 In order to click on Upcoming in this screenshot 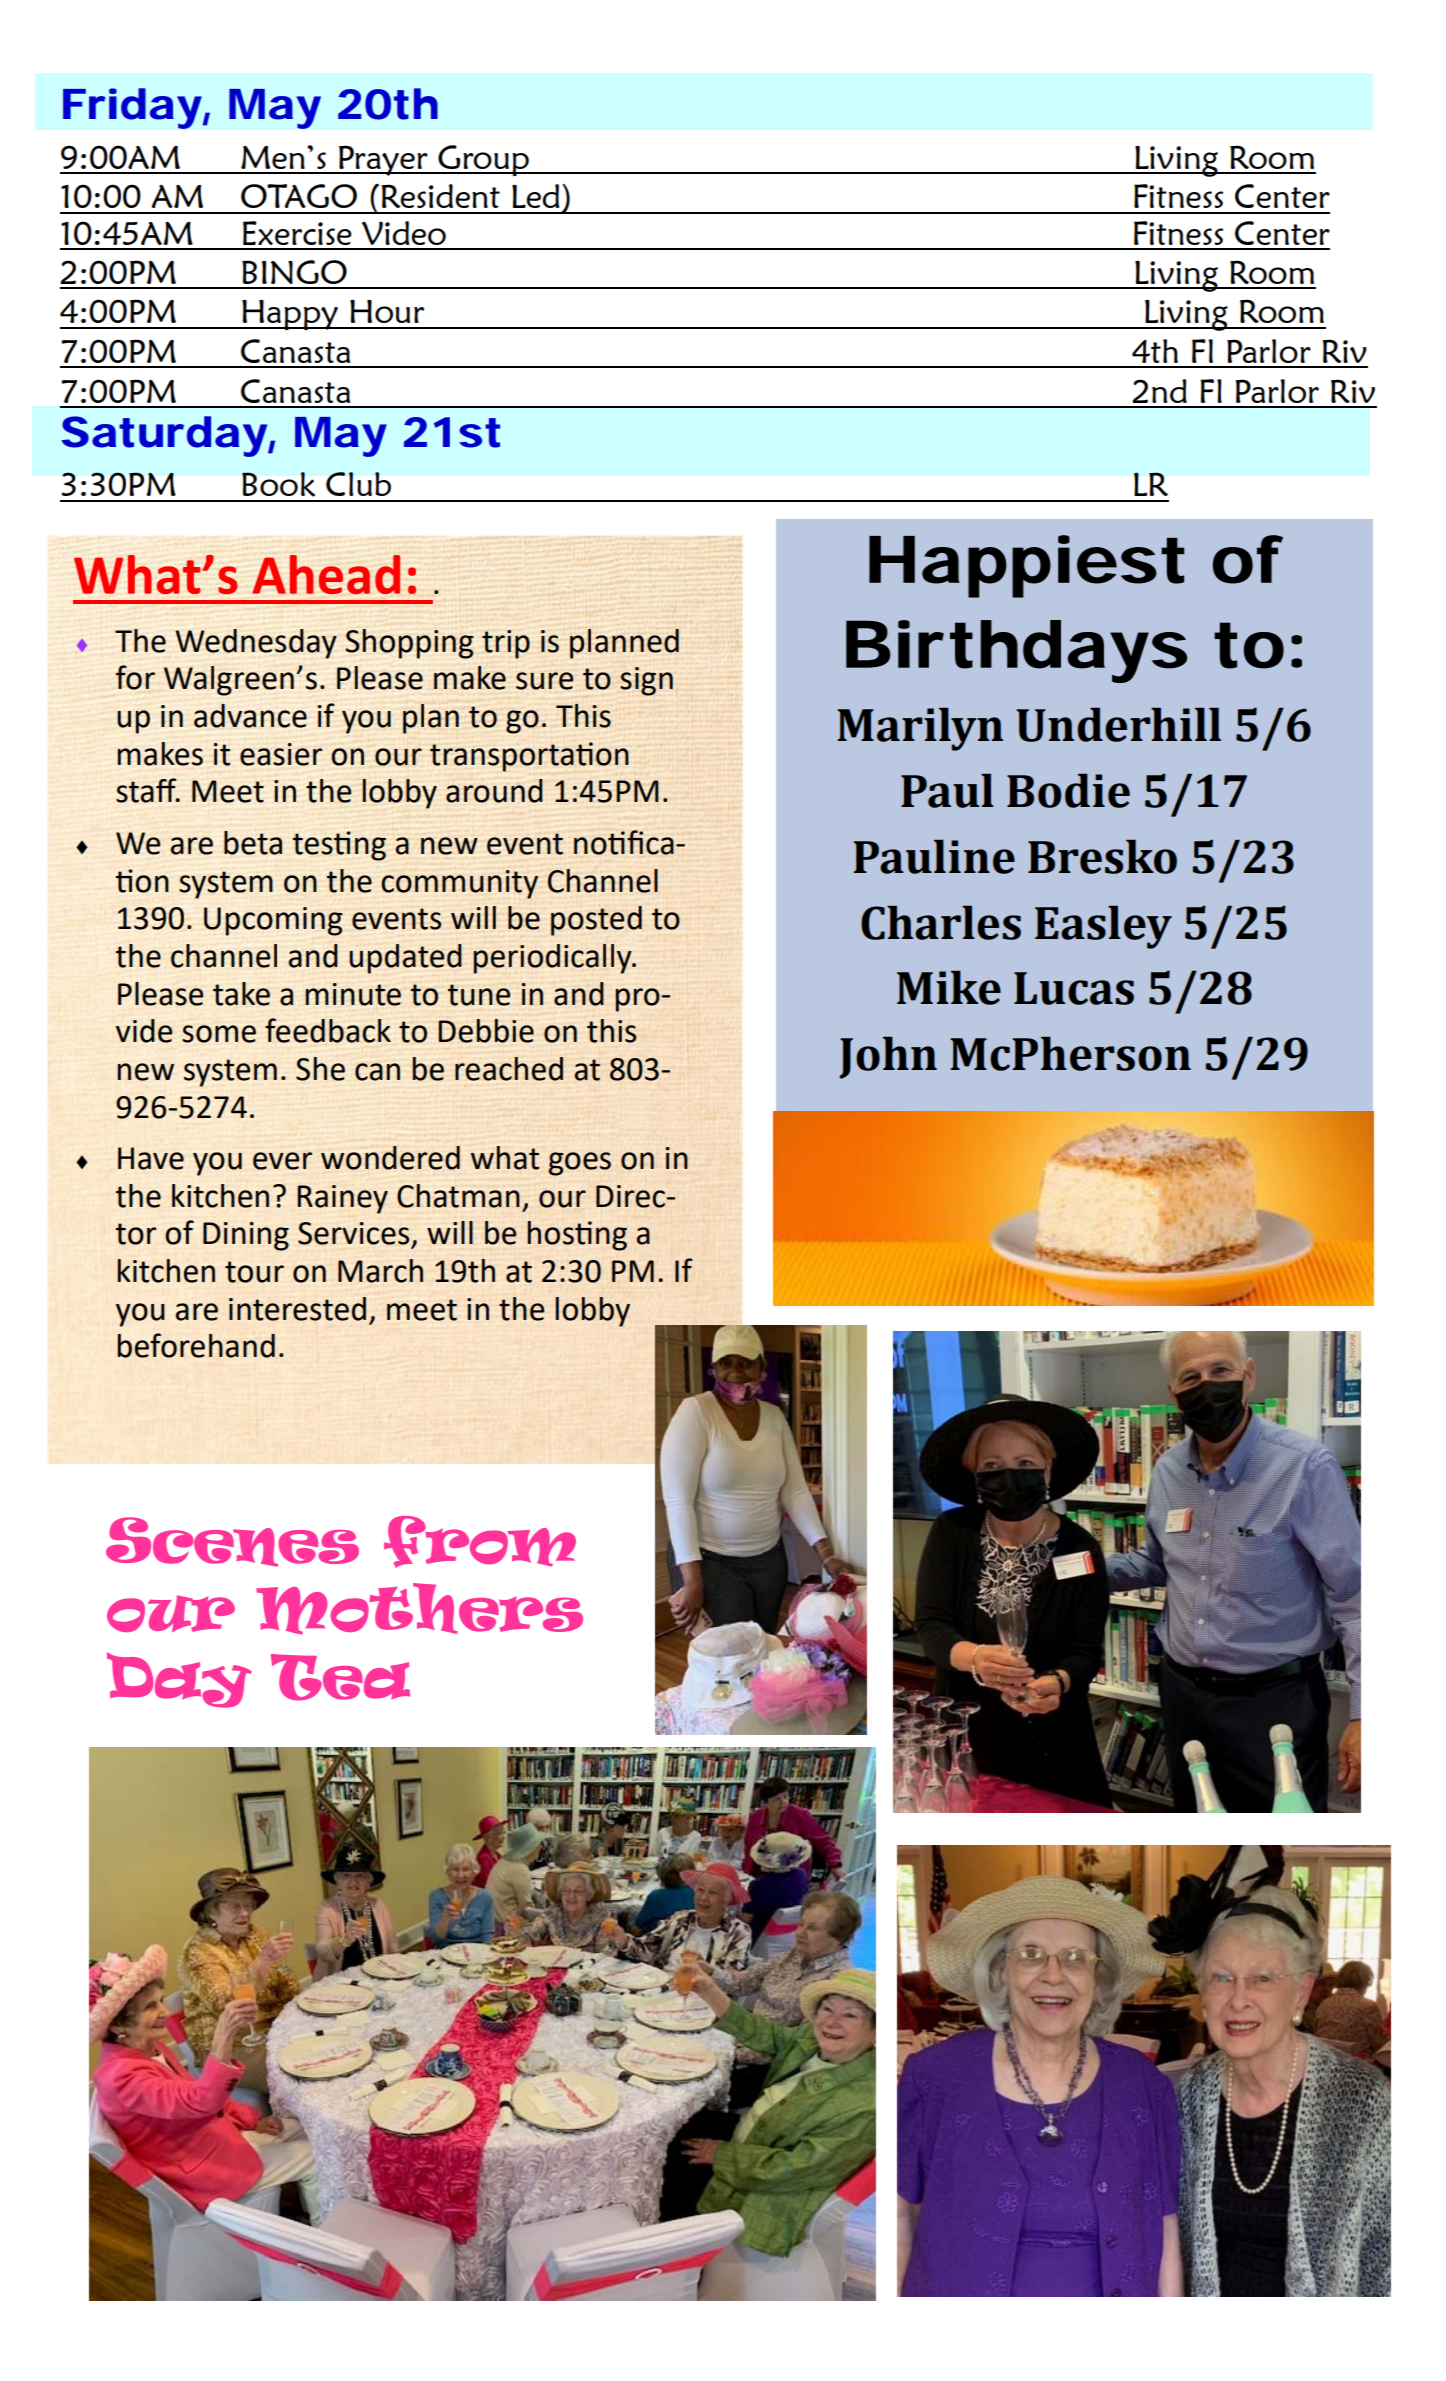, I will do `click(273, 921)`.
